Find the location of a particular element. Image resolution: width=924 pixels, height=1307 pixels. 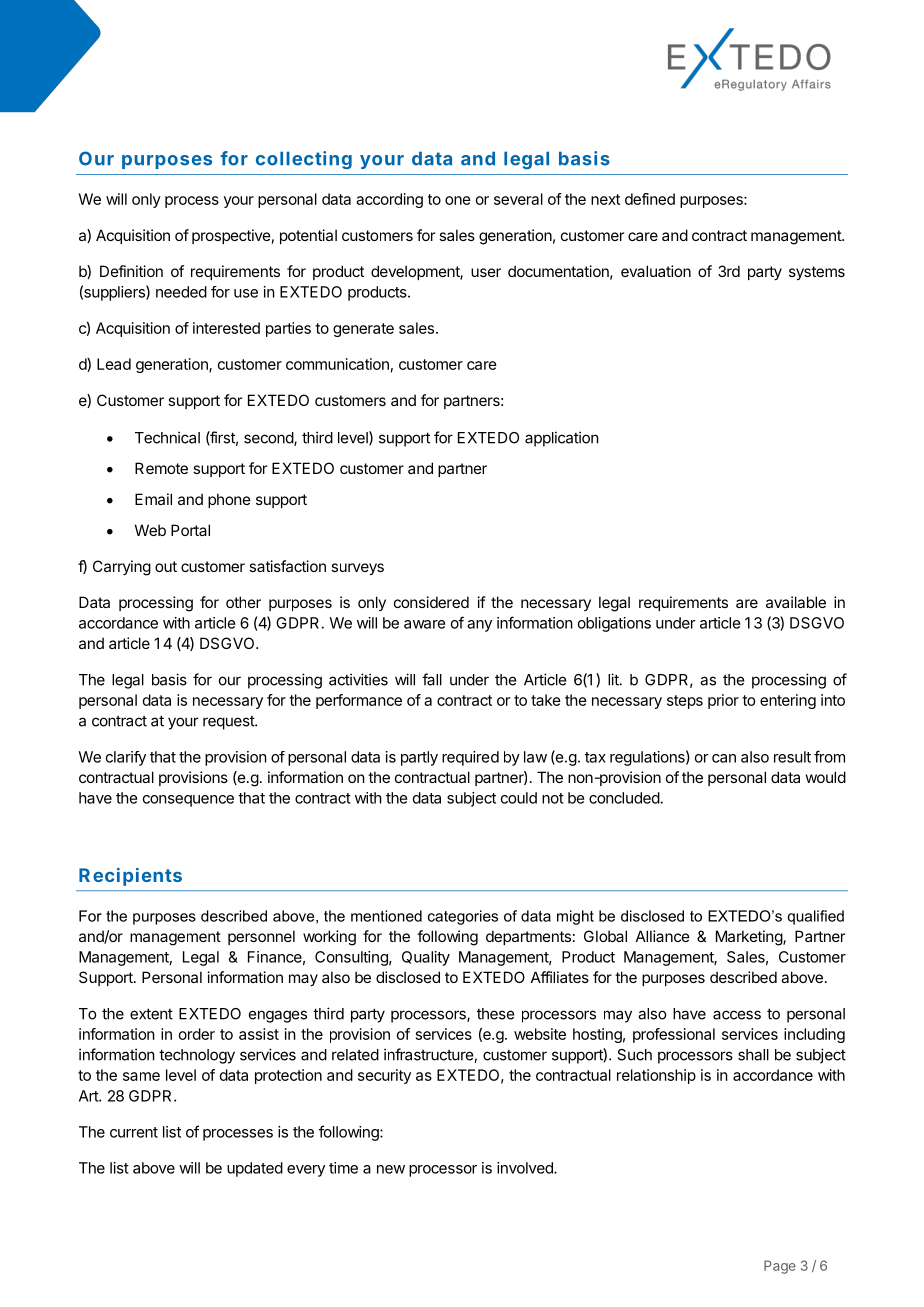

Page is located at coordinates (780, 1267).
